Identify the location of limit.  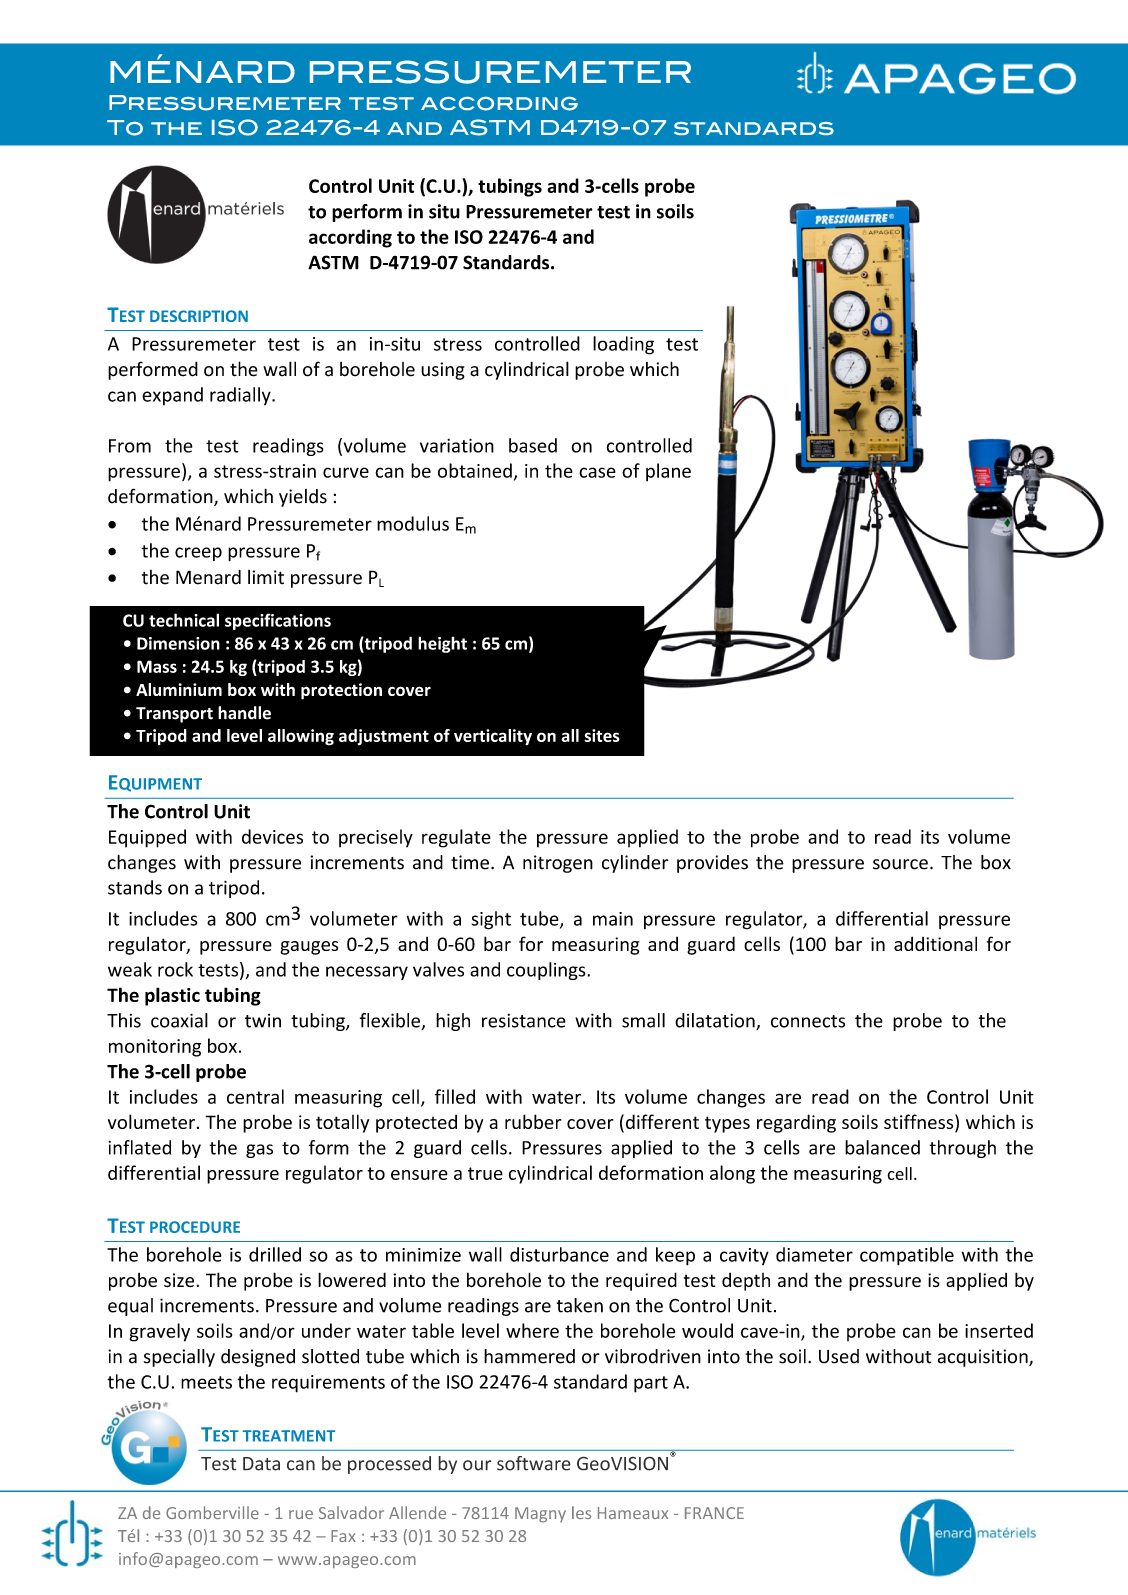
(266, 577).
